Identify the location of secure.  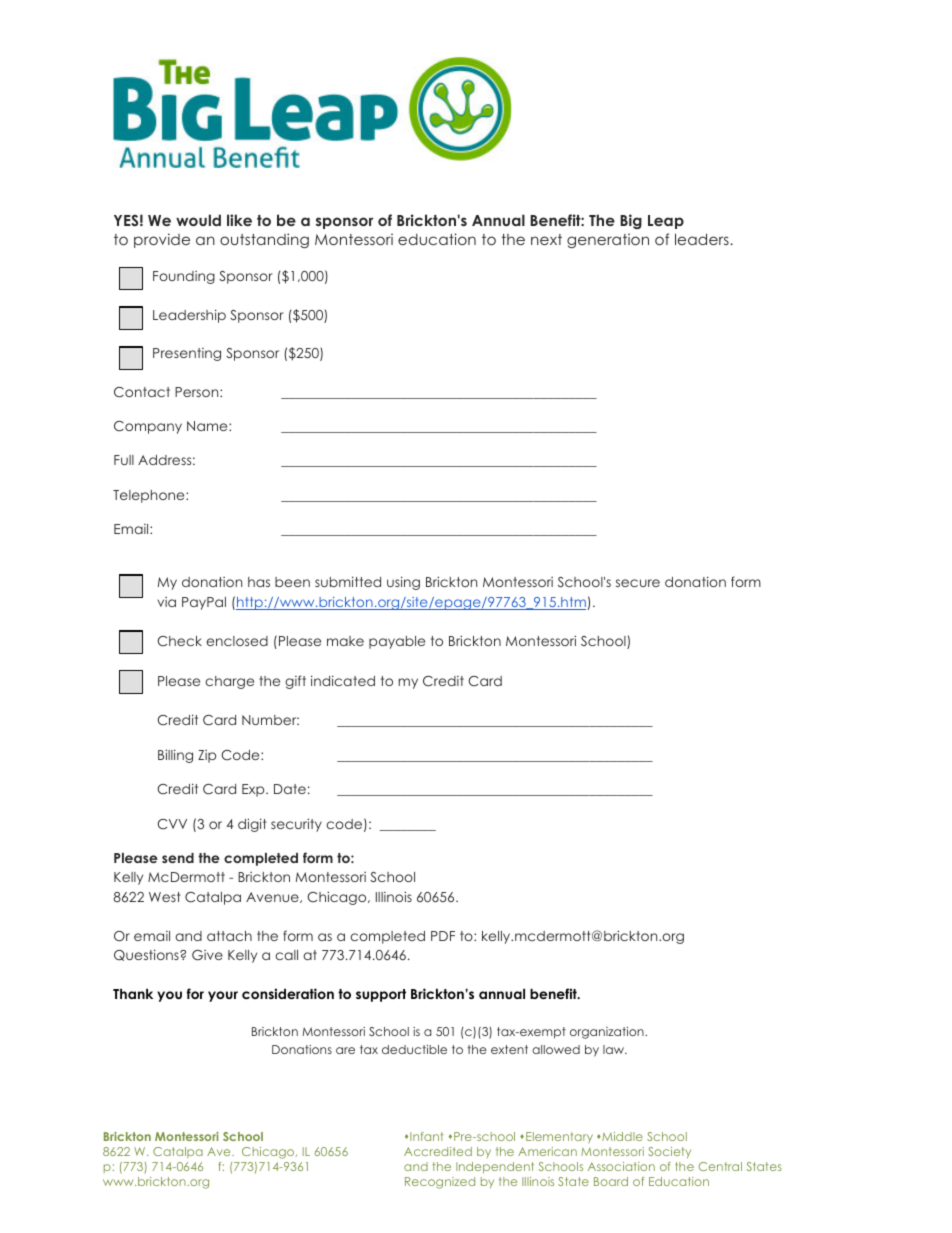
(638, 583).
